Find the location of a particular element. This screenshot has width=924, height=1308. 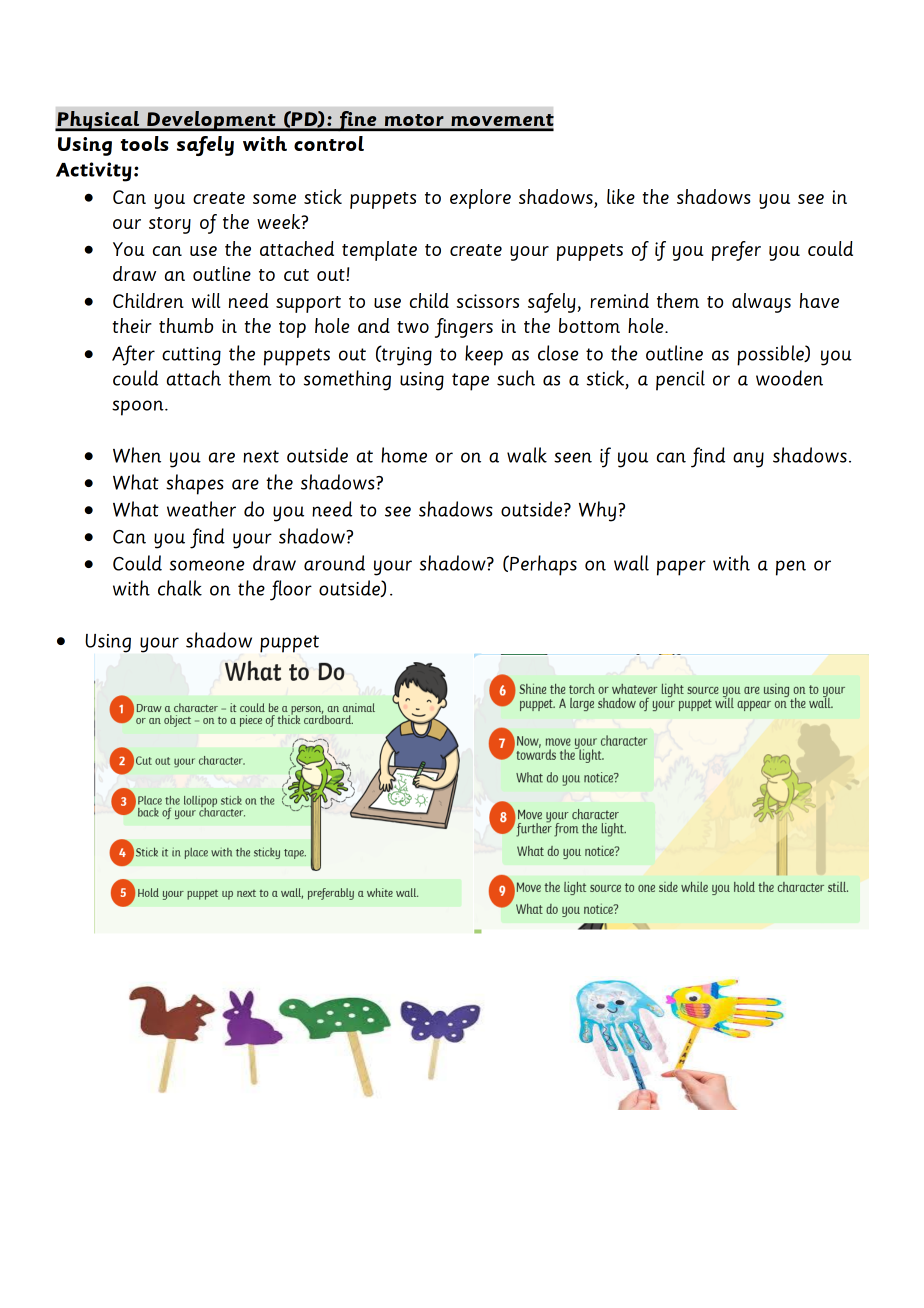

cutting is located at coordinates (191, 356).
